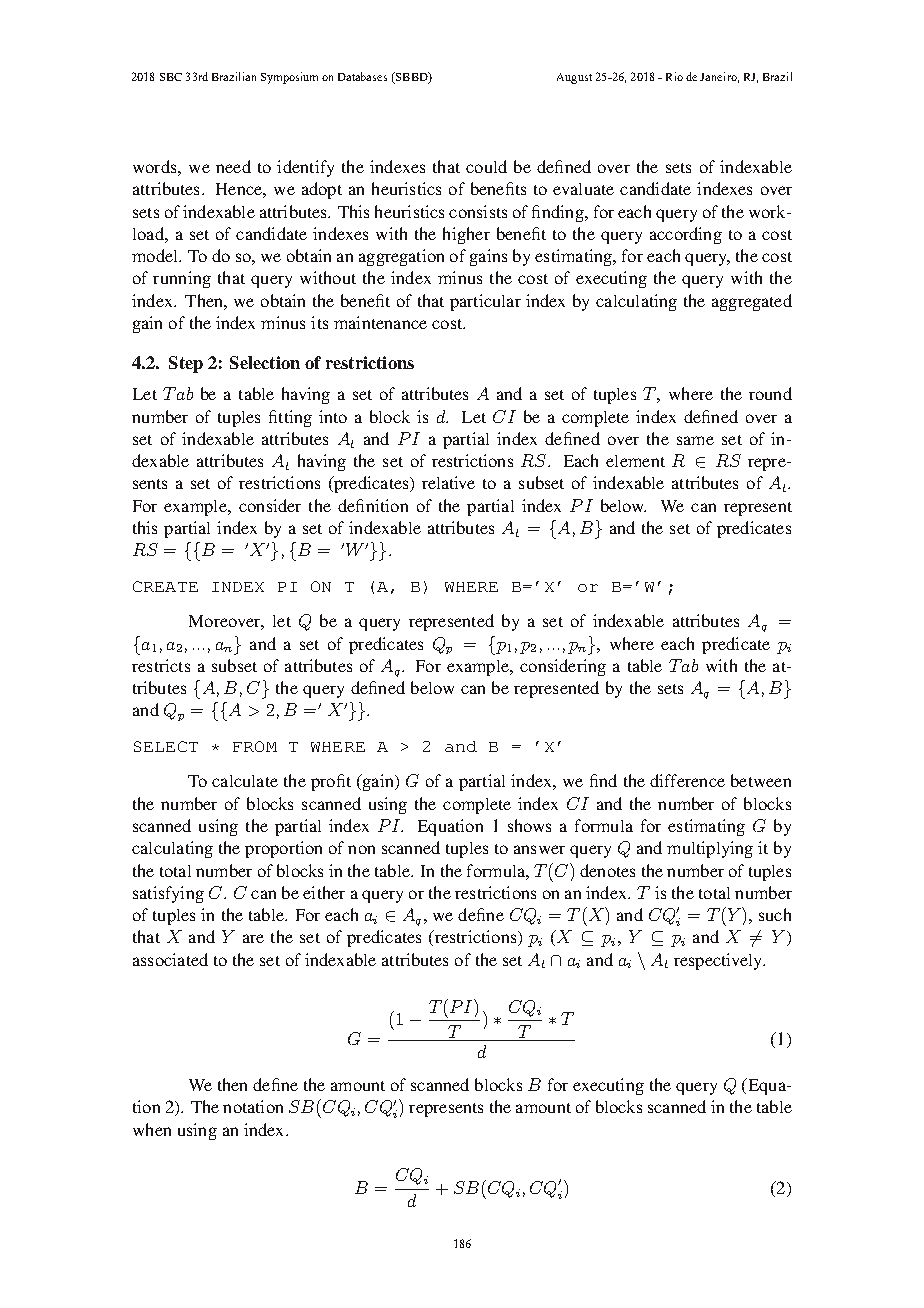  Describe the element at coordinates (324, 892) in the image. I see `either` at that location.
